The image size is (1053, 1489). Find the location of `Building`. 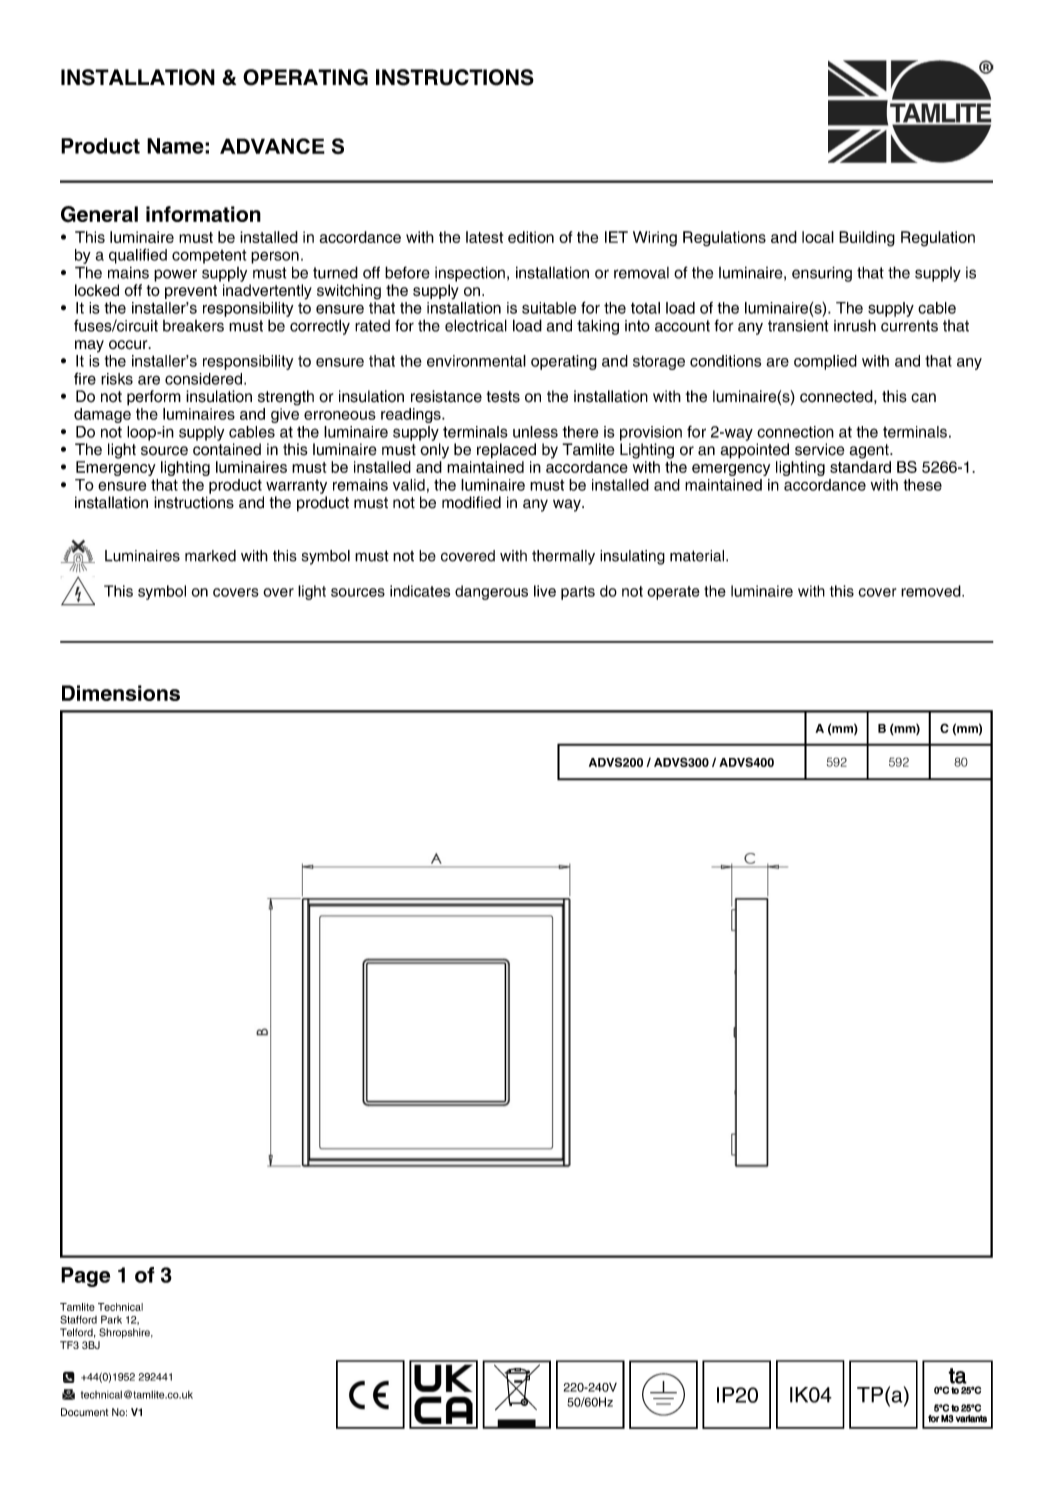

Building is located at coordinates (867, 239).
